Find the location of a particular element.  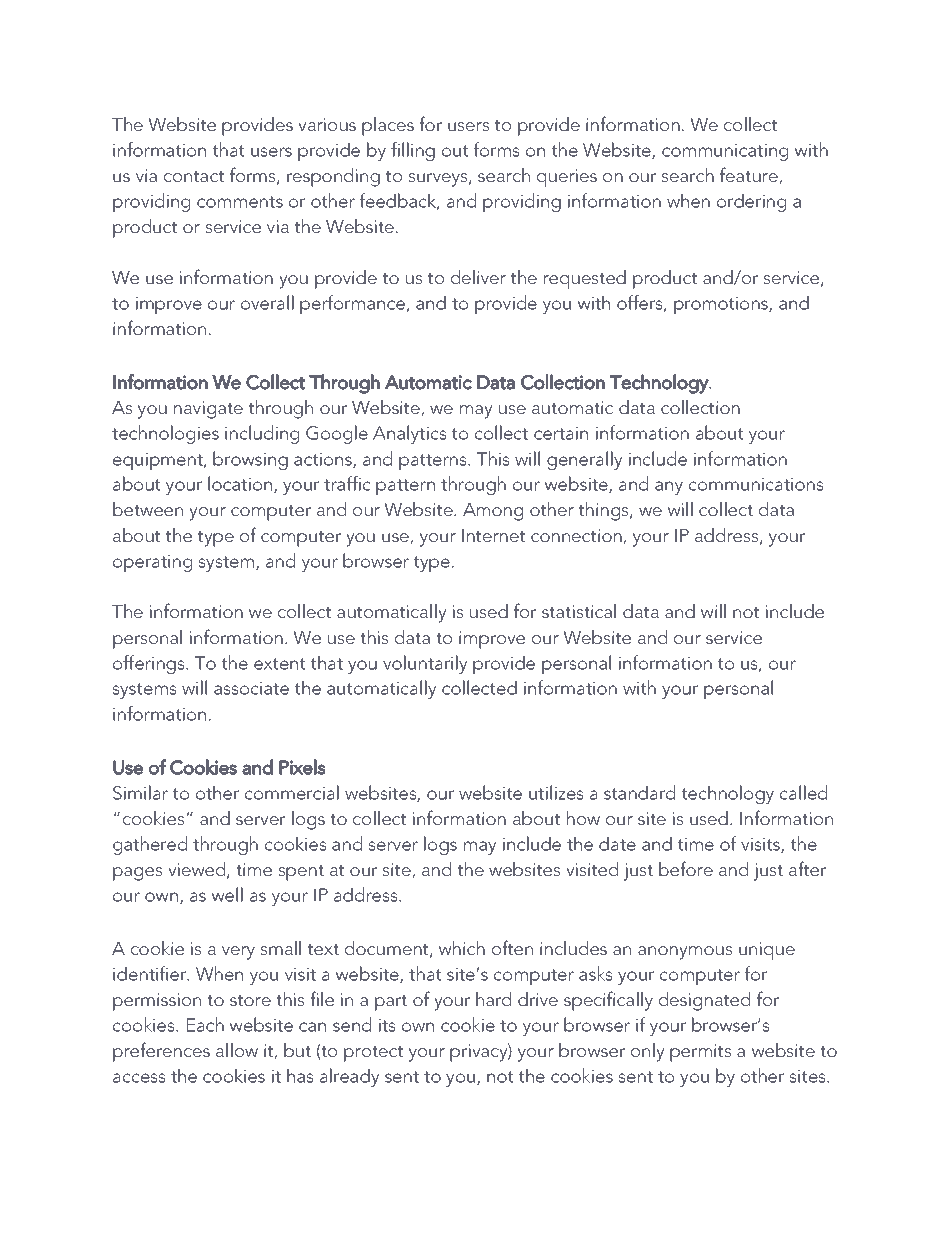

Internet is located at coordinates (494, 535).
